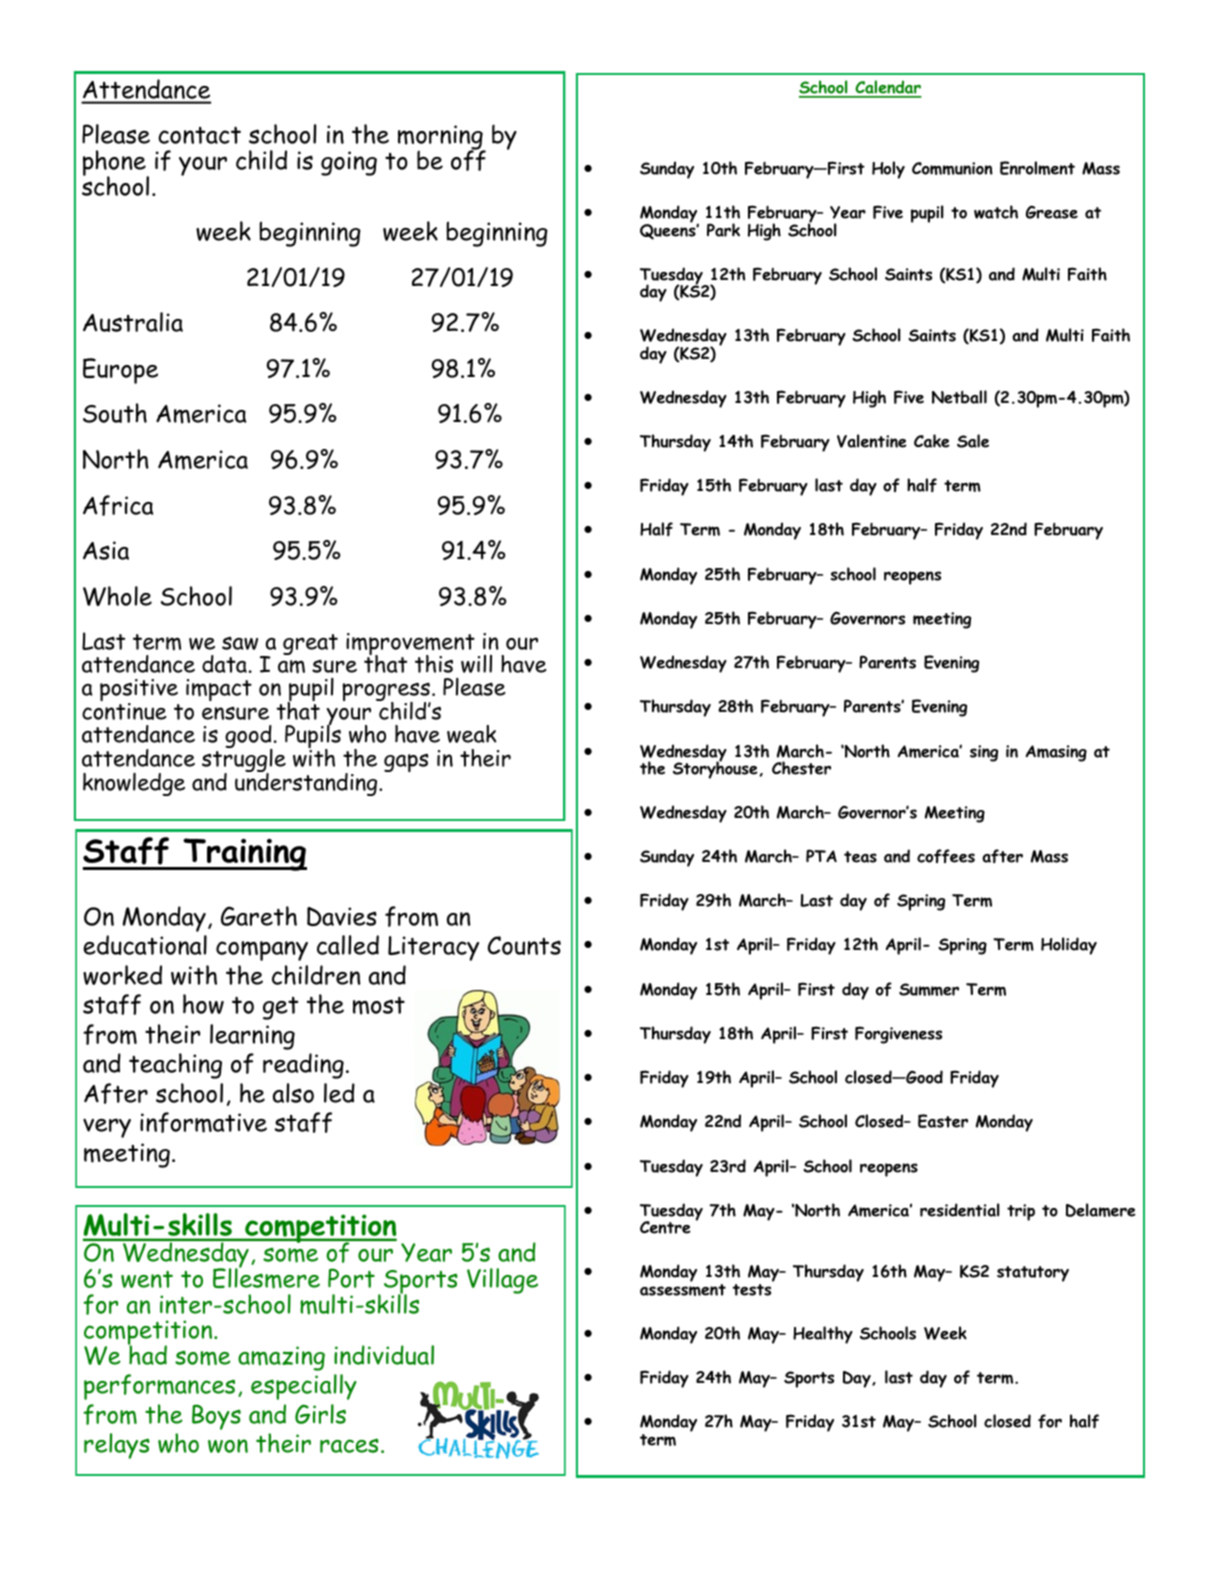 Image resolution: width=1216 pixels, height=1574 pixels. Describe the element at coordinates (952, 168) in the screenshot. I see `Communion` at that location.
